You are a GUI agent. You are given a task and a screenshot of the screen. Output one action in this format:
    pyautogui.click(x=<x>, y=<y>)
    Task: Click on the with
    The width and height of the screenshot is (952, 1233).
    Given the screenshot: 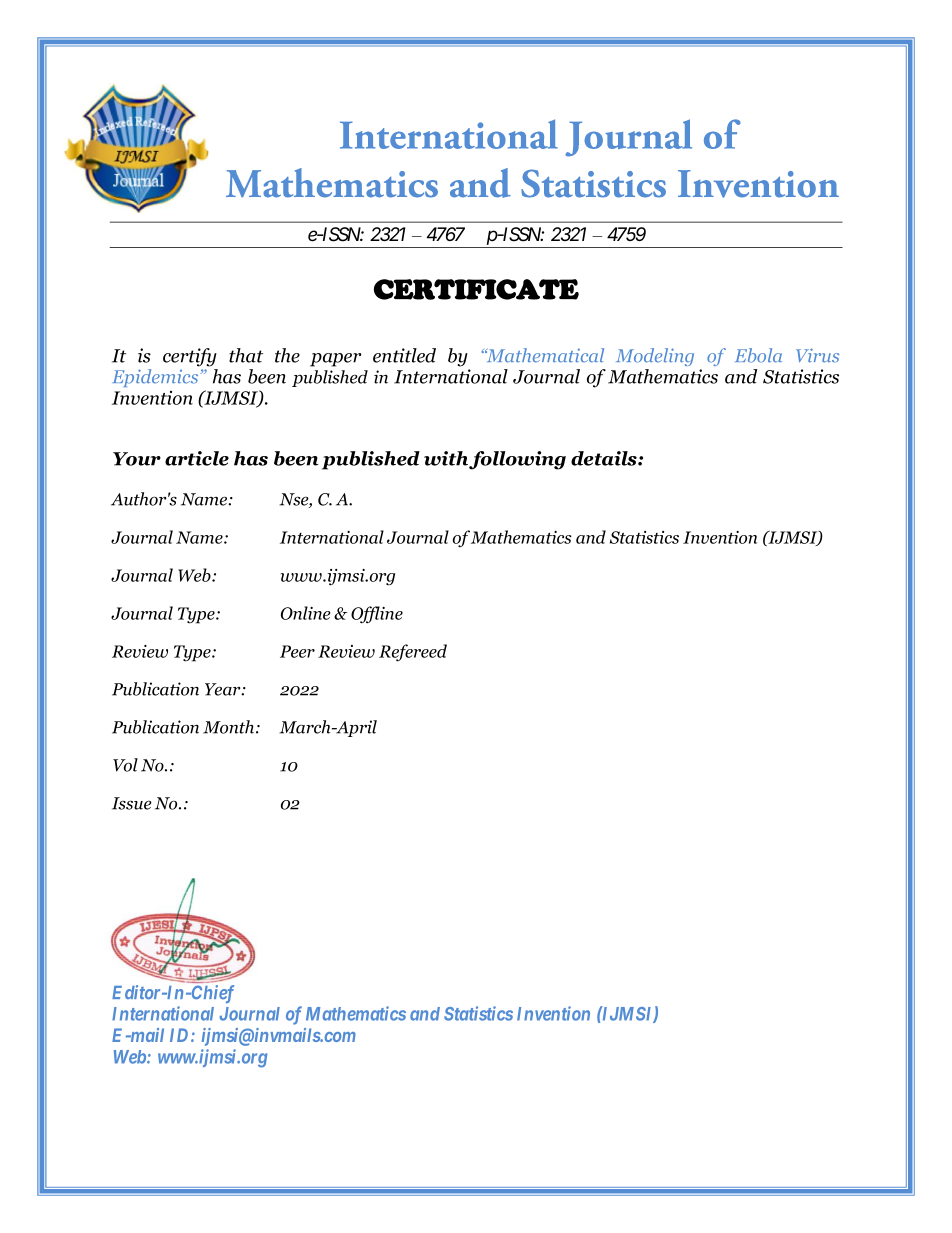 What is the action you would take?
    pyautogui.click(x=447, y=459)
